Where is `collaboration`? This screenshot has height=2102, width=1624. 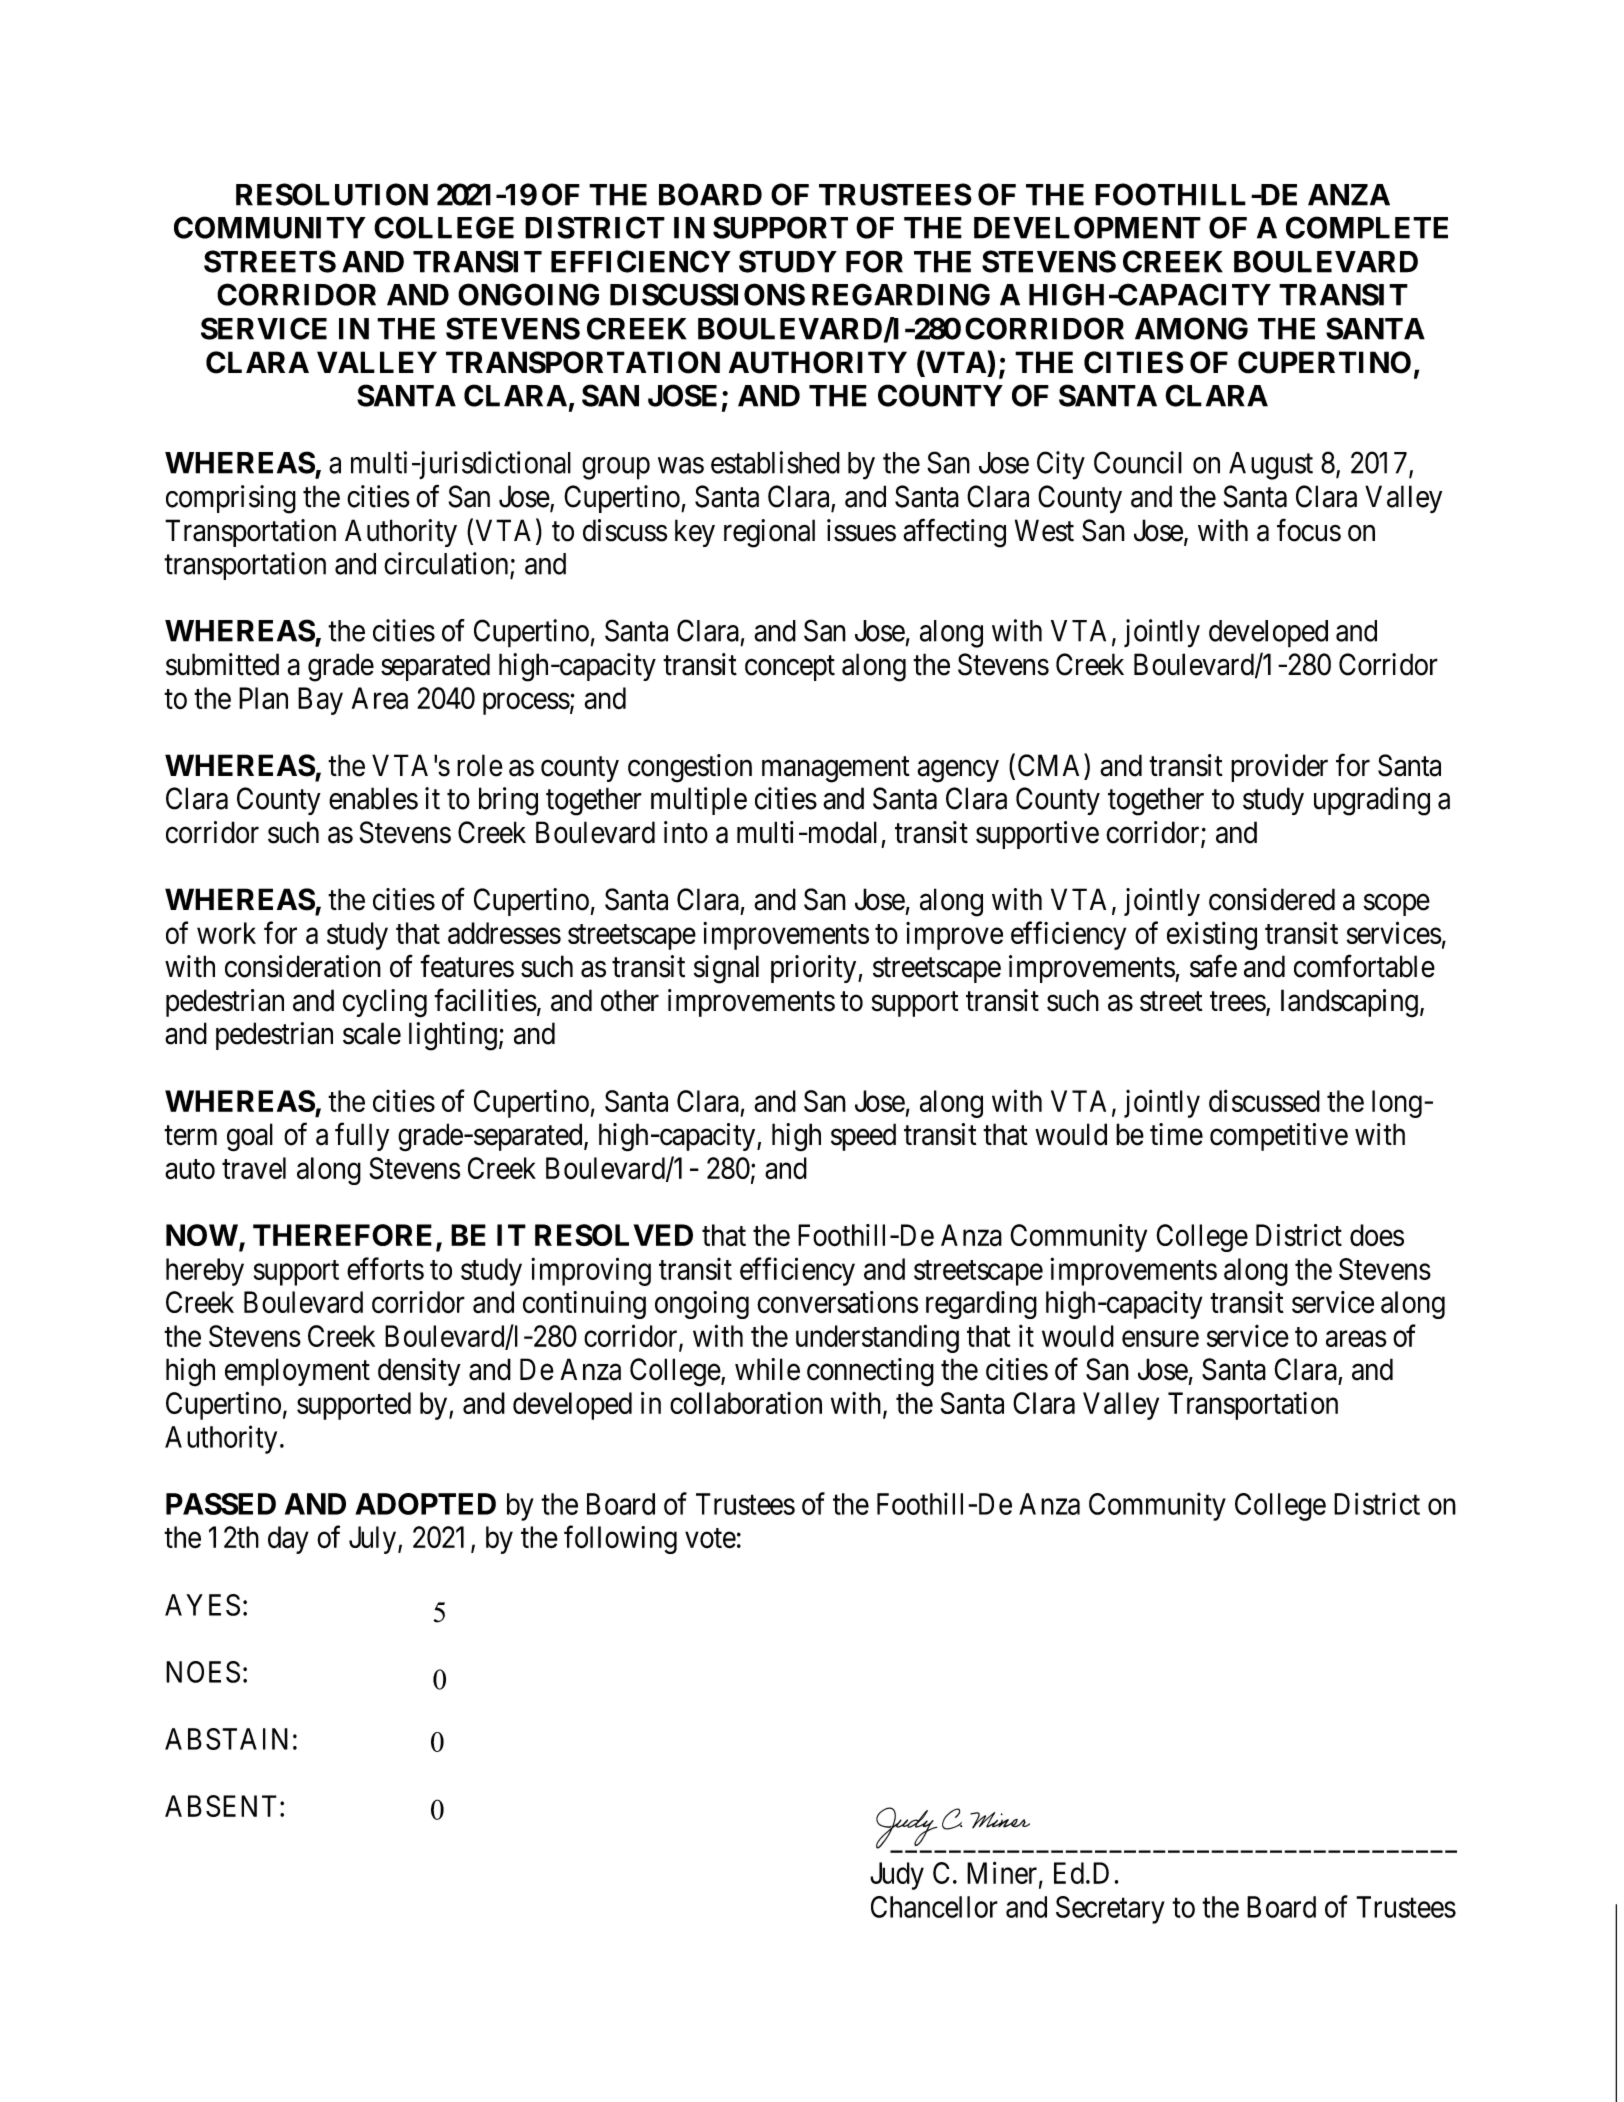 collaboration is located at coordinates (746, 1403).
